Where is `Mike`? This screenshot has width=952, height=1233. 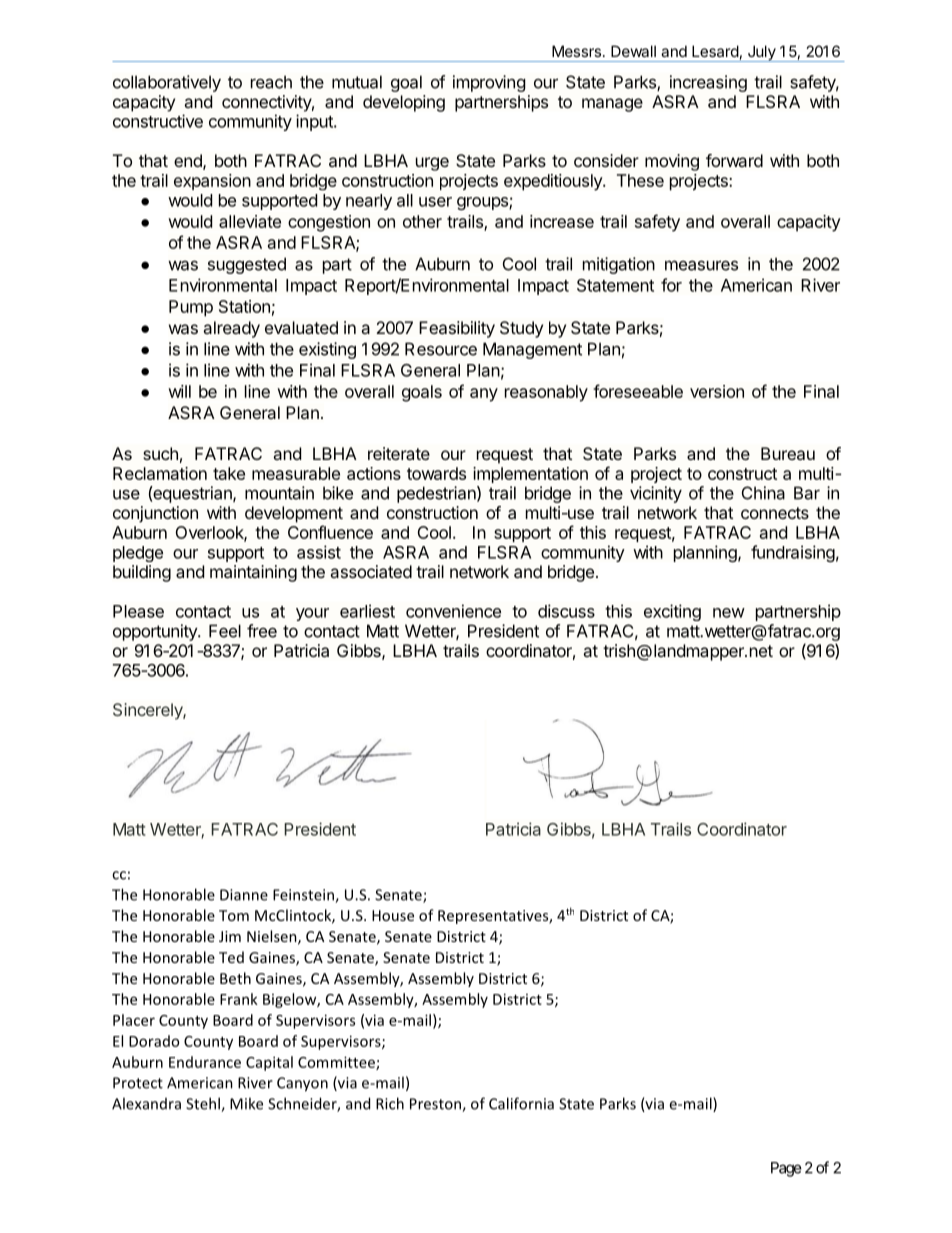 Mike is located at coordinates (246, 1103).
